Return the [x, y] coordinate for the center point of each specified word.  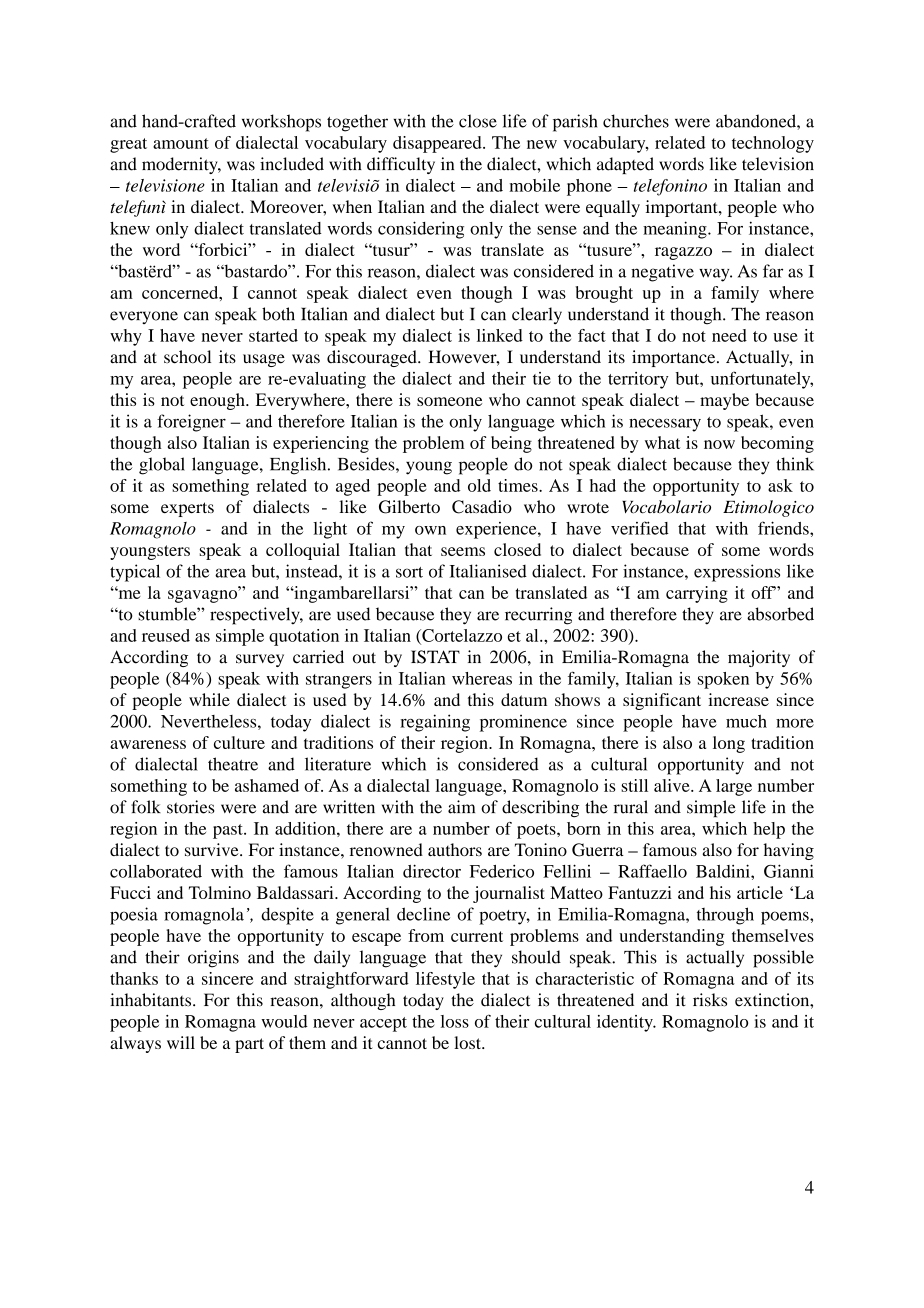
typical [135, 573]
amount [181, 143]
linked [500, 335]
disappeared [438, 144]
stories [191, 807]
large [734, 787]
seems [463, 551]
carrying [697, 594]
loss [455, 1021]
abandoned [757, 121]
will [181, 1042]
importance [675, 358]
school [187, 357]
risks [710, 1000]
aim [461, 807]
